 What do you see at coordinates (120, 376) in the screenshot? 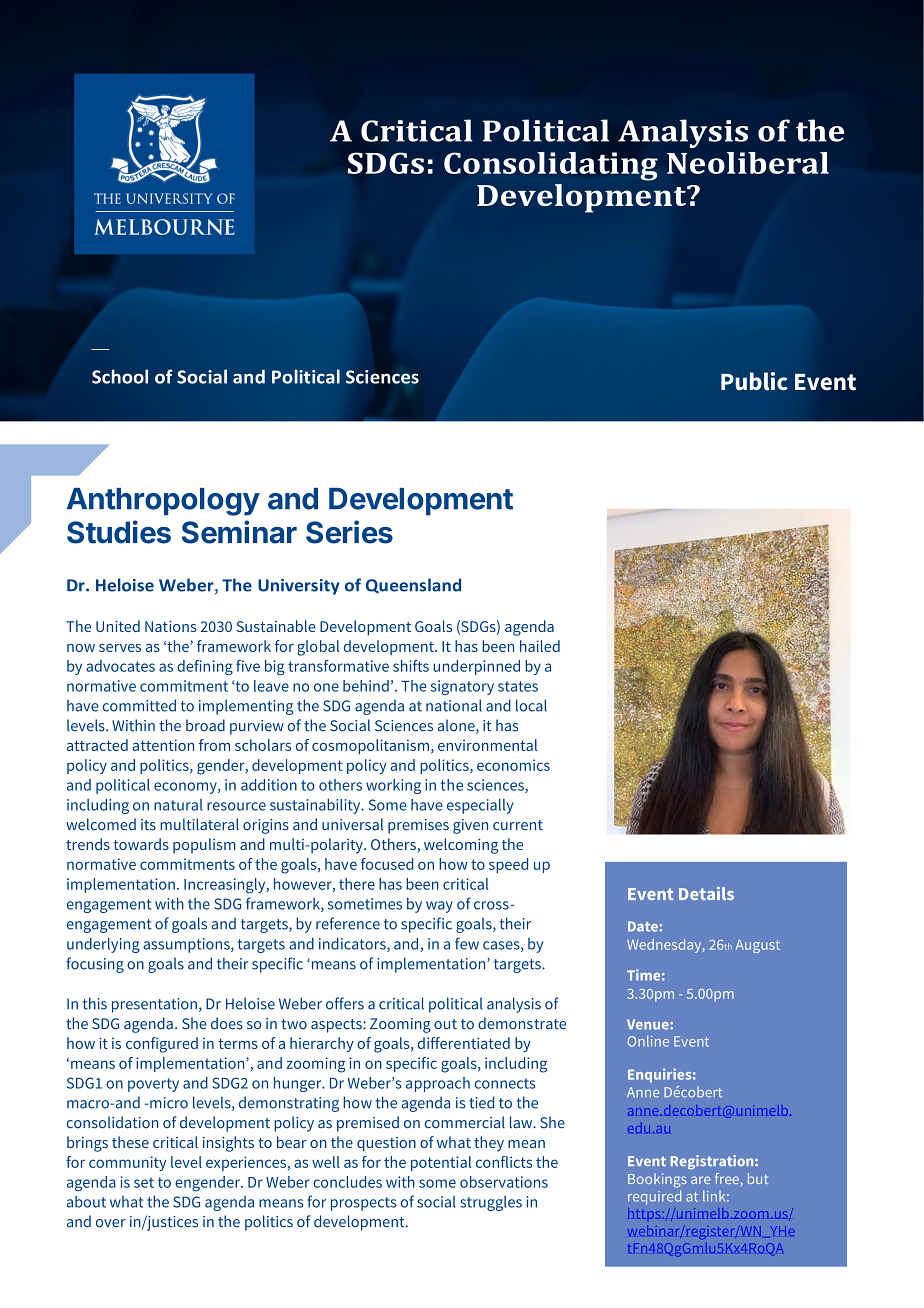
I see `School` at bounding box center [120, 376].
